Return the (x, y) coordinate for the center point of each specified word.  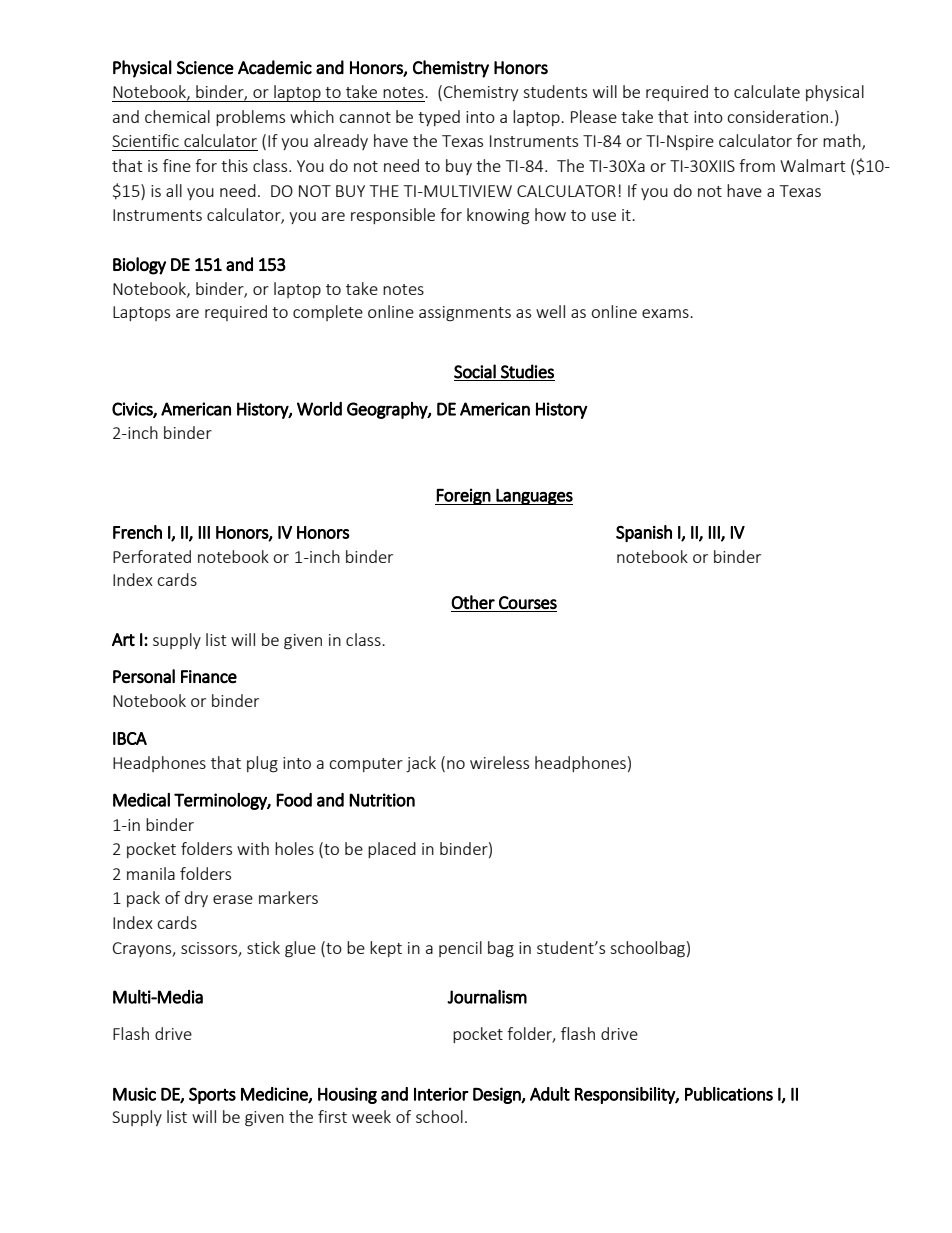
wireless (499, 762)
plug (262, 764)
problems (250, 118)
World (319, 409)
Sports (212, 1095)
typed (439, 118)
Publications (729, 1094)
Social (475, 371)
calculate (767, 91)
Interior (441, 1094)
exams (666, 313)
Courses (528, 602)
